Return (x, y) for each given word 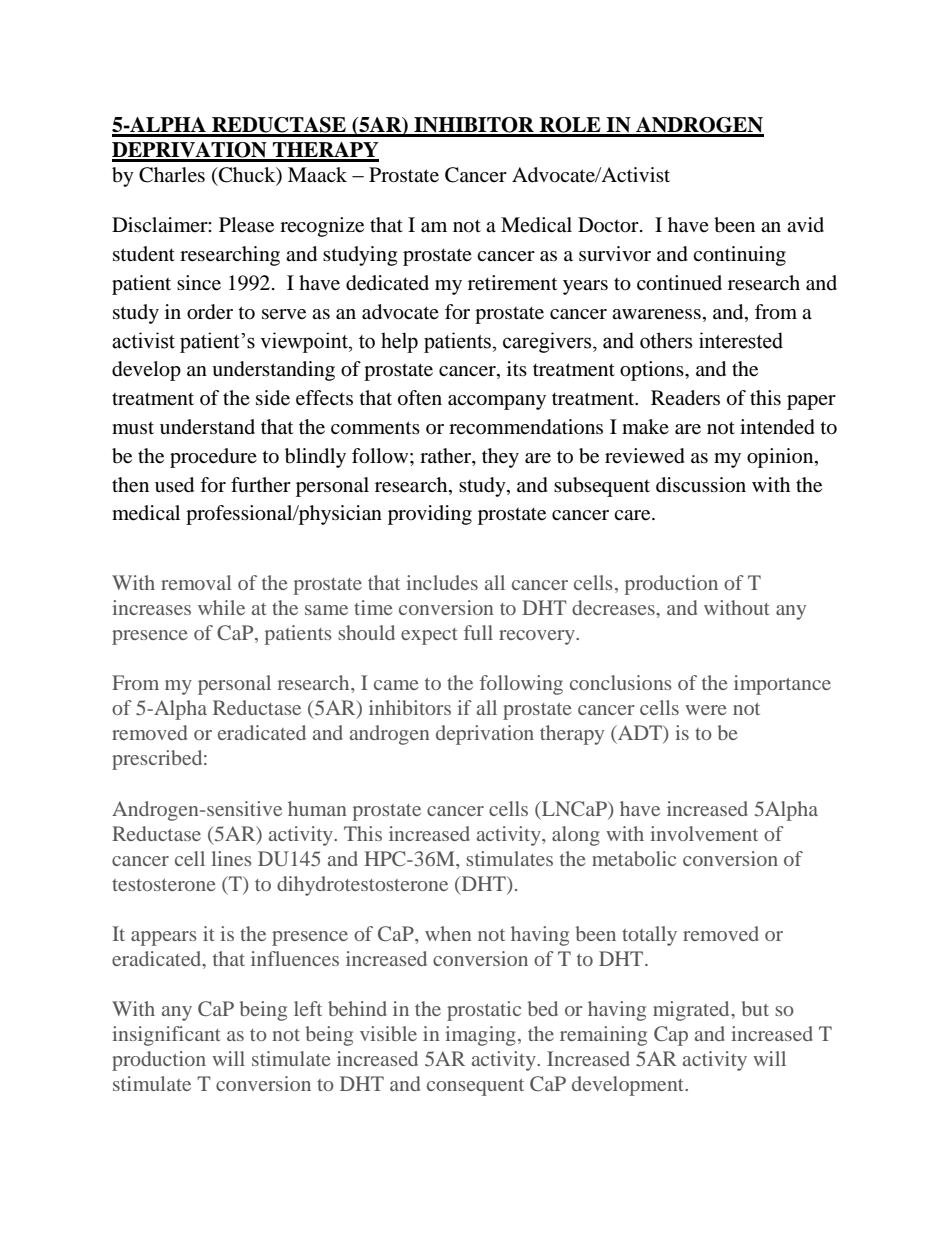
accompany (497, 402)
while (221, 607)
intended (777, 427)
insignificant (166, 1036)
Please (246, 225)
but (755, 1008)
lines (232, 858)
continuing (739, 256)
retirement (512, 283)
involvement (704, 833)
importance (782, 685)
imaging (480, 1036)
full (478, 632)
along (576, 836)
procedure (213, 458)
